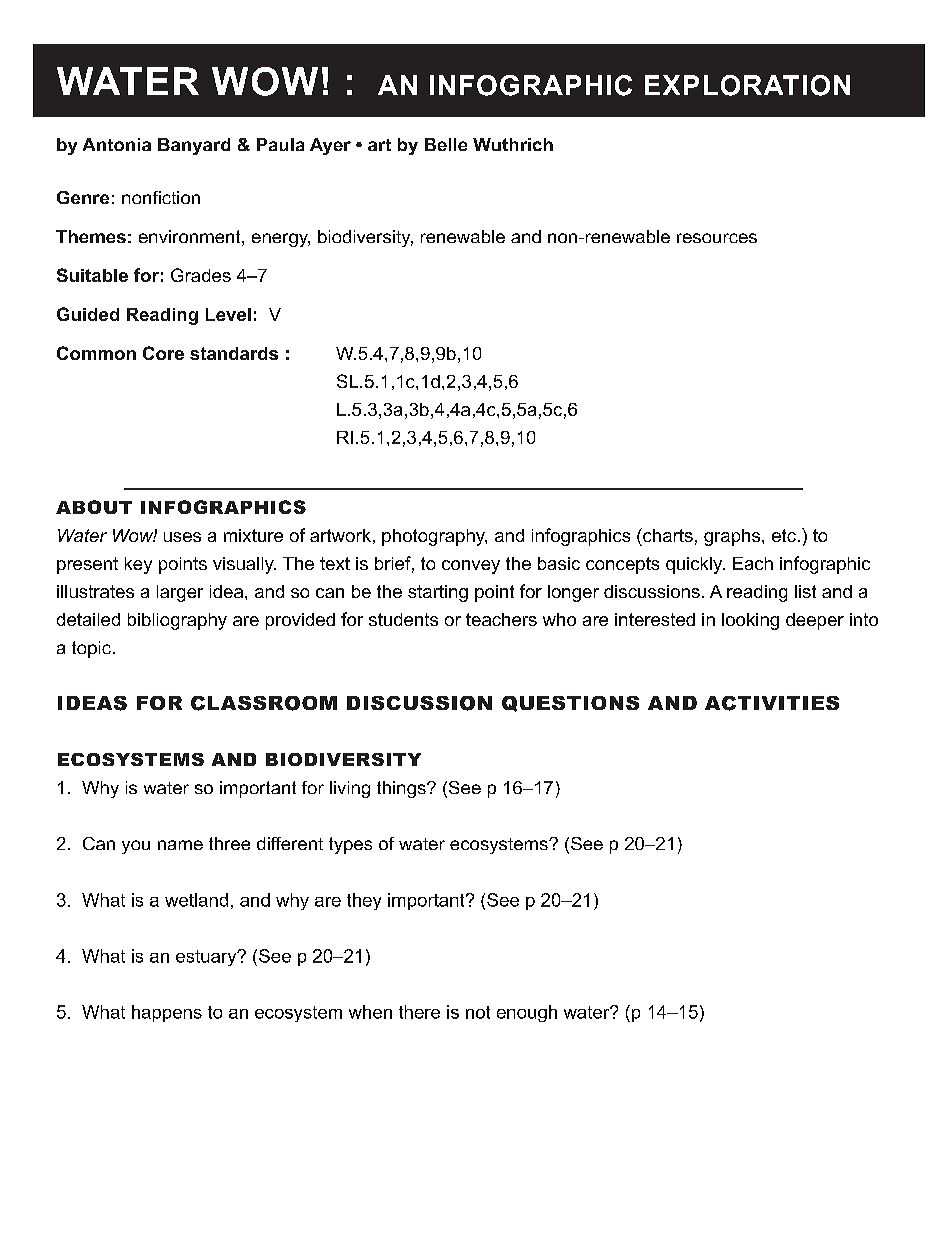  I want to click on etc, so click(784, 535).
